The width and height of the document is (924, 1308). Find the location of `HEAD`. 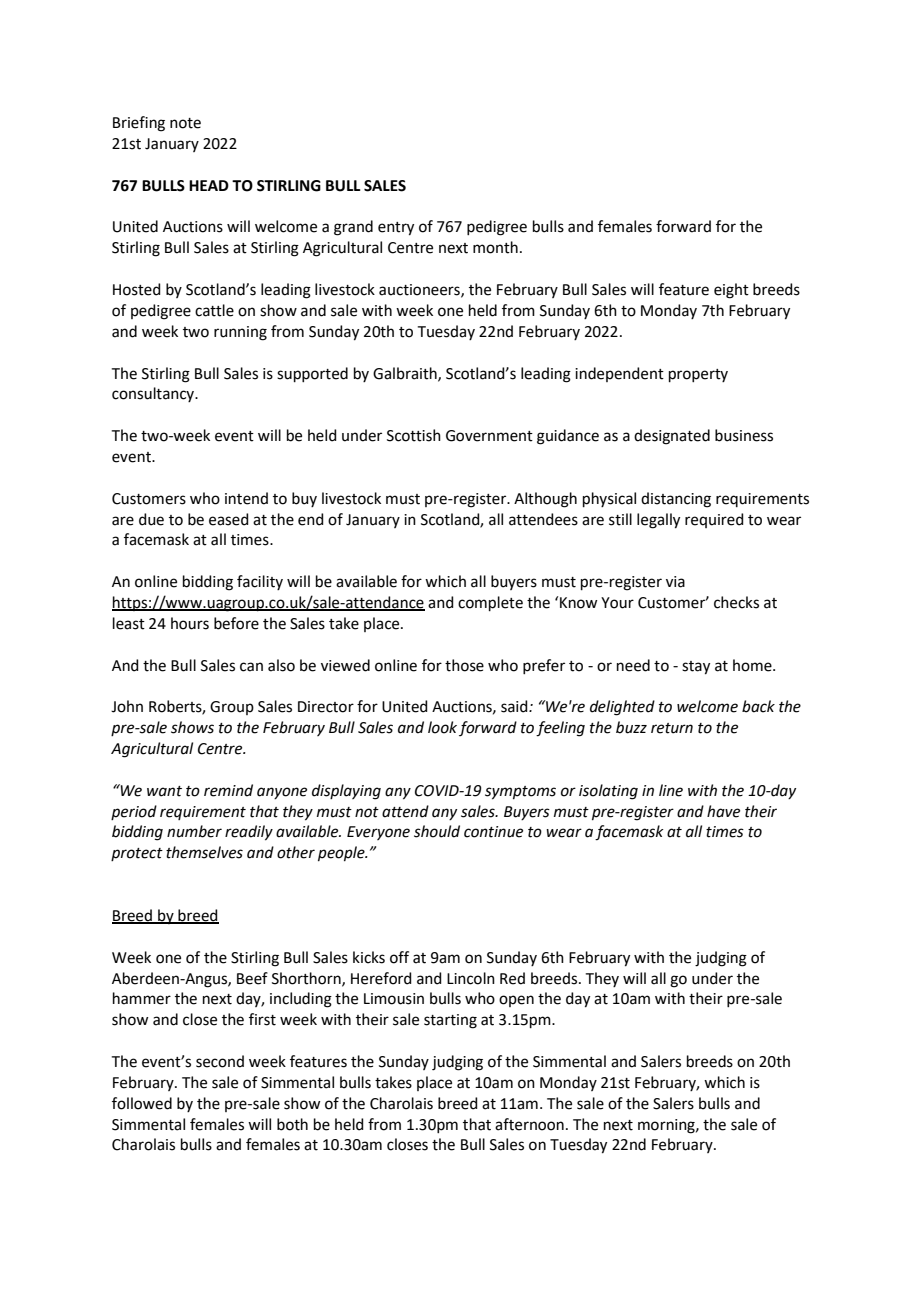

HEAD is located at coordinates (209, 185).
